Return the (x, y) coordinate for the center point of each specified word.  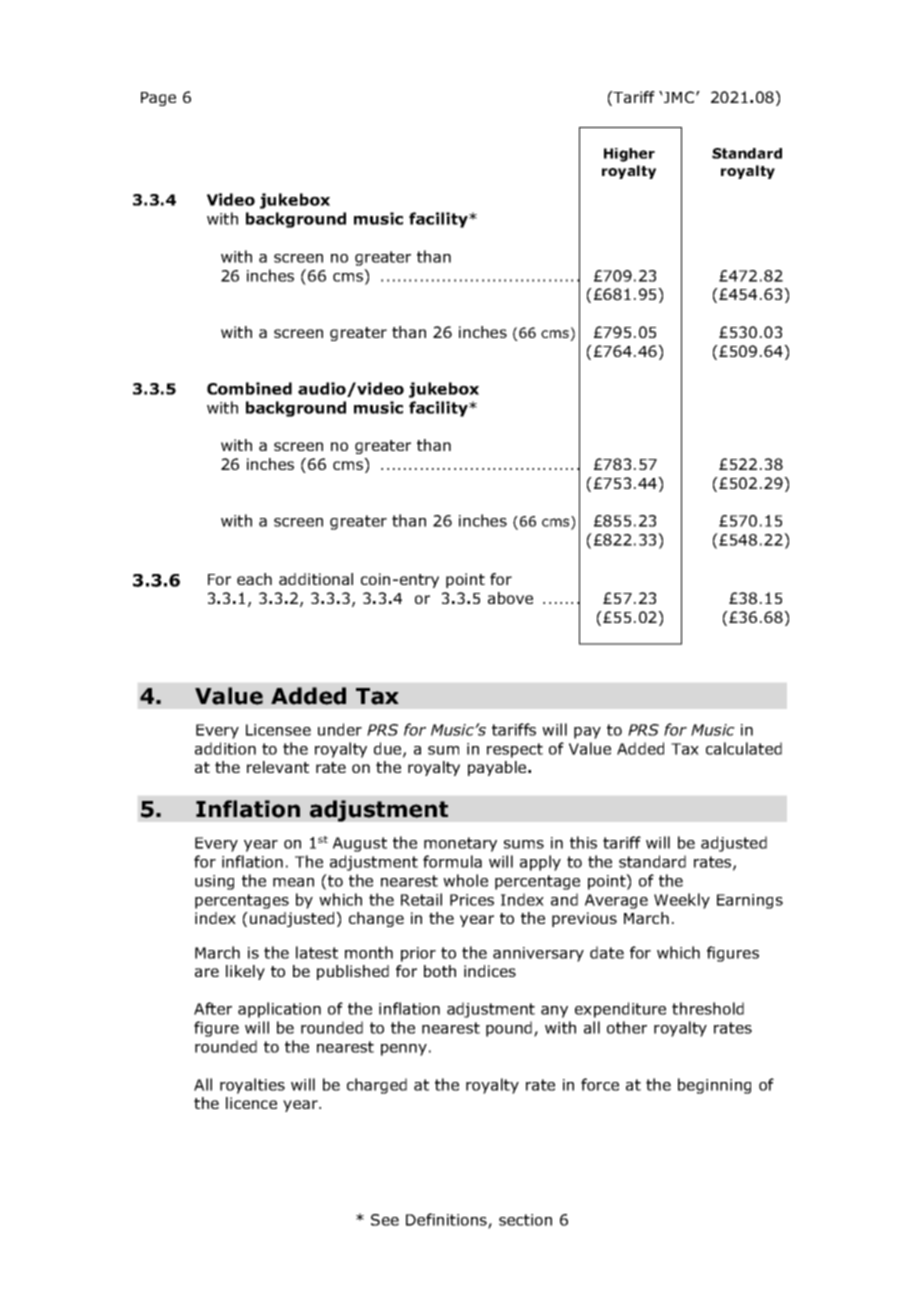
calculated (744, 748)
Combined (249, 388)
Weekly (682, 901)
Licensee (278, 730)
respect (515, 750)
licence (251, 1103)
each (254, 579)
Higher (629, 155)
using (214, 882)
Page (158, 99)
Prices (472, 900)
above (510, 598)
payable (498, 768)
